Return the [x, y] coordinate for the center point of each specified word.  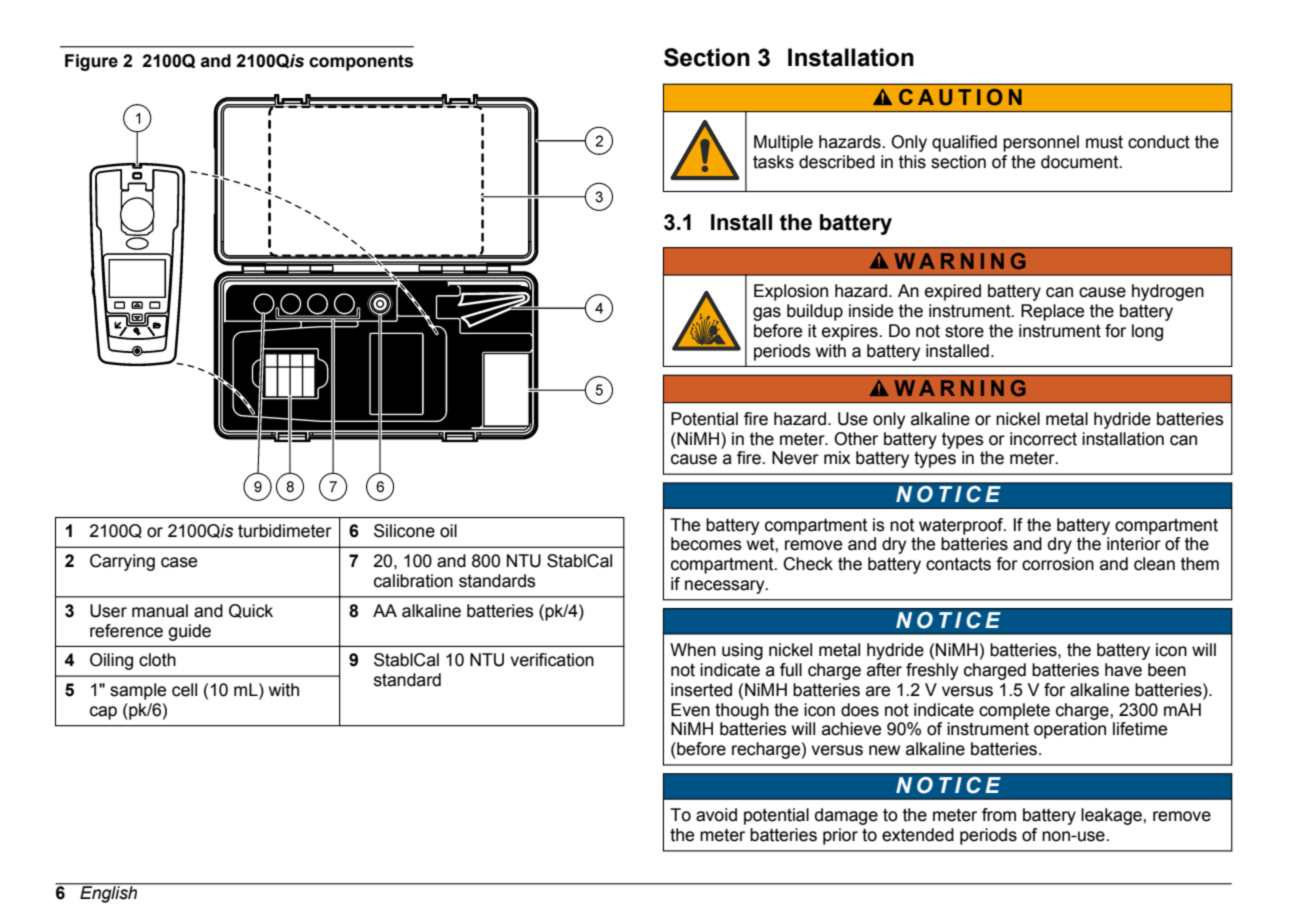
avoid [716, 815]
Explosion [791, 292]
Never [795, 458]
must [1104, 142]
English [109, 893]
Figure [91, 62]
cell [184, 690]
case [179, 562]
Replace [1052, 312]
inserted [701, 690]
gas [767, 314]
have [1123, 670]
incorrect [1043, 439]
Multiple [783, 143]
